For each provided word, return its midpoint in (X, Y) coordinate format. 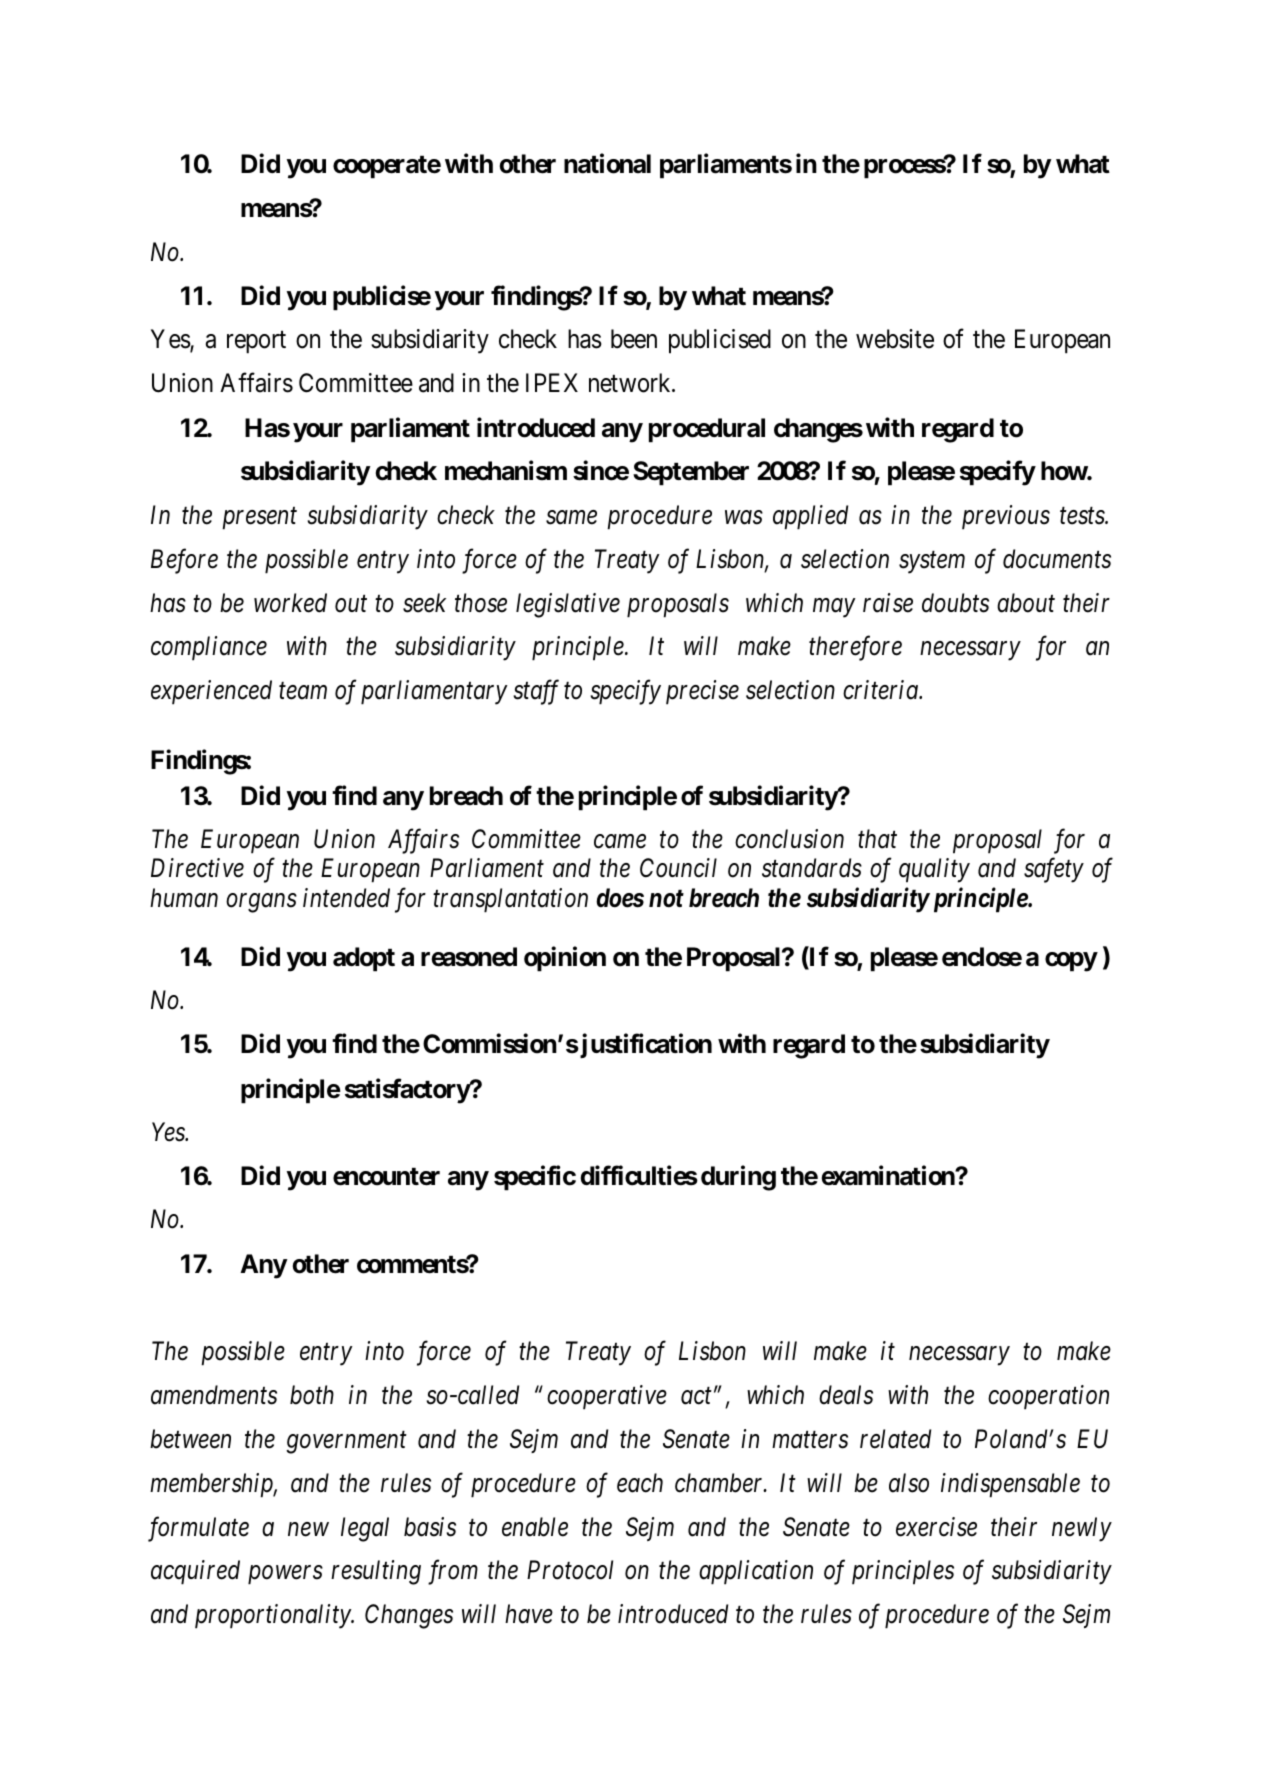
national (607, 164)
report (256, 342)
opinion (565, 959)
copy (1071, 962)
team (303, 691)
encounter (386, 1177)
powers (285, 1575)
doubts (955, 603)
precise (702, 693)
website (895, 339)
